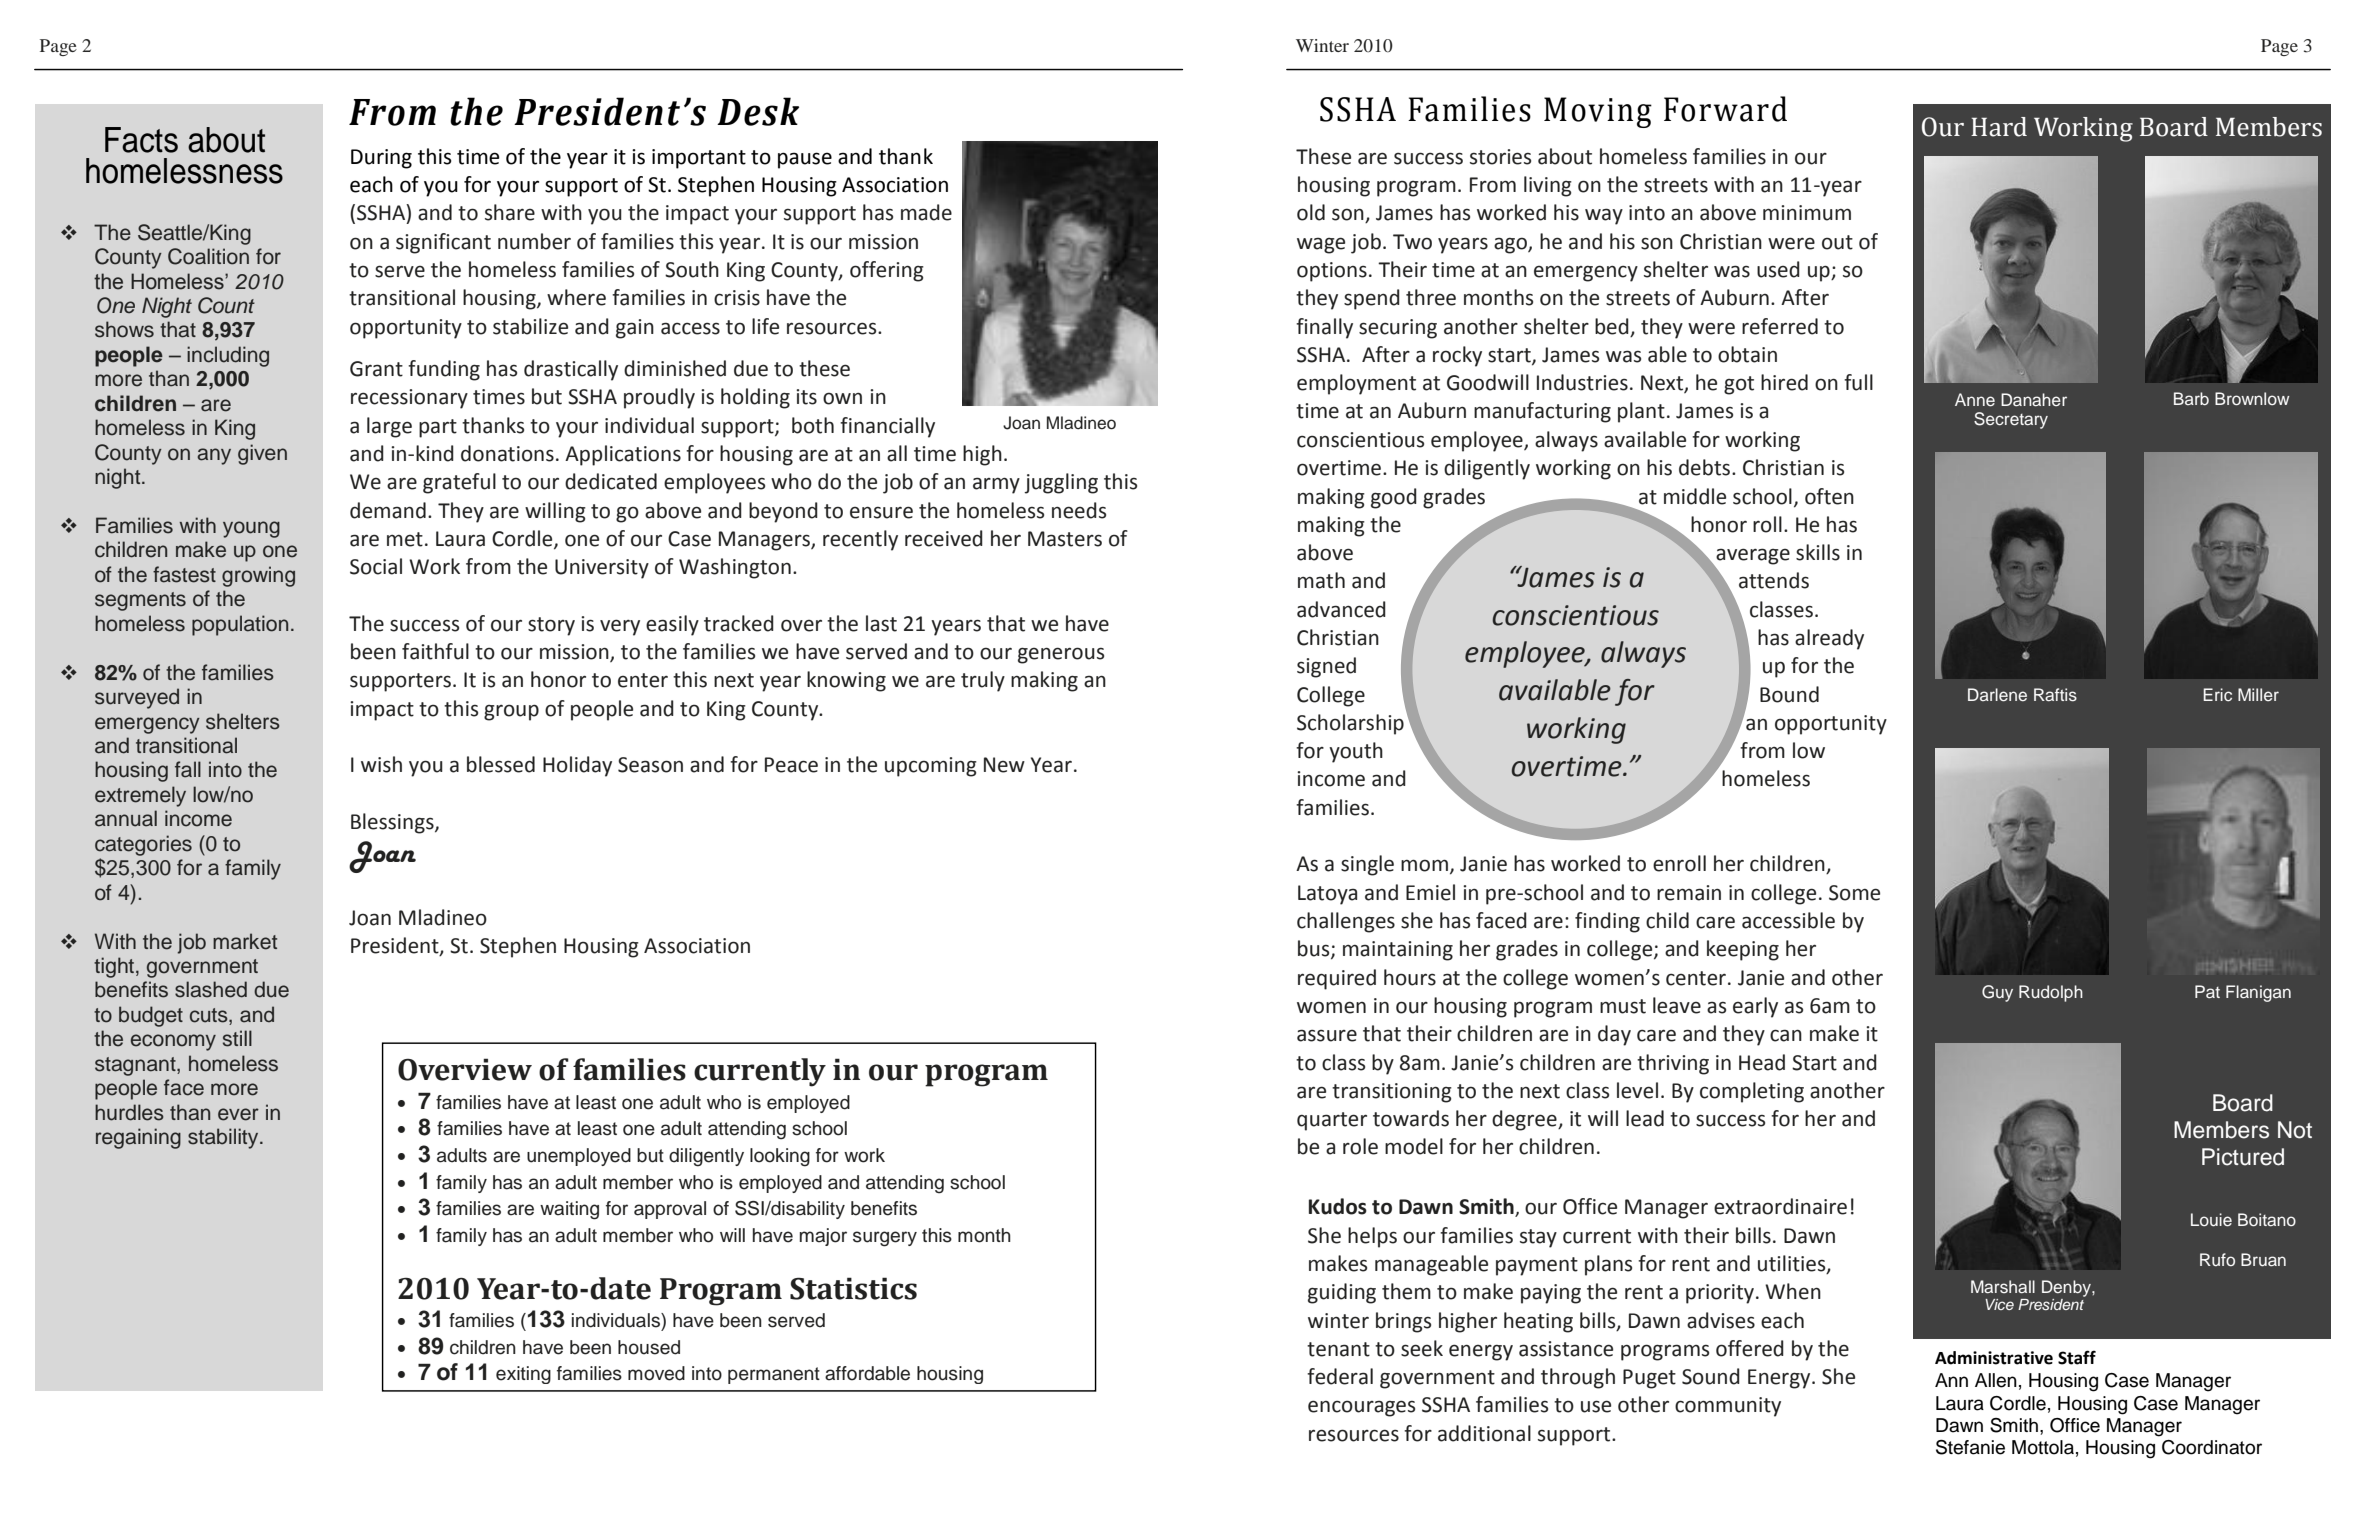  Describe the element at coordinates (459, 483) in the screenshot. I see `grateful` at that location.
